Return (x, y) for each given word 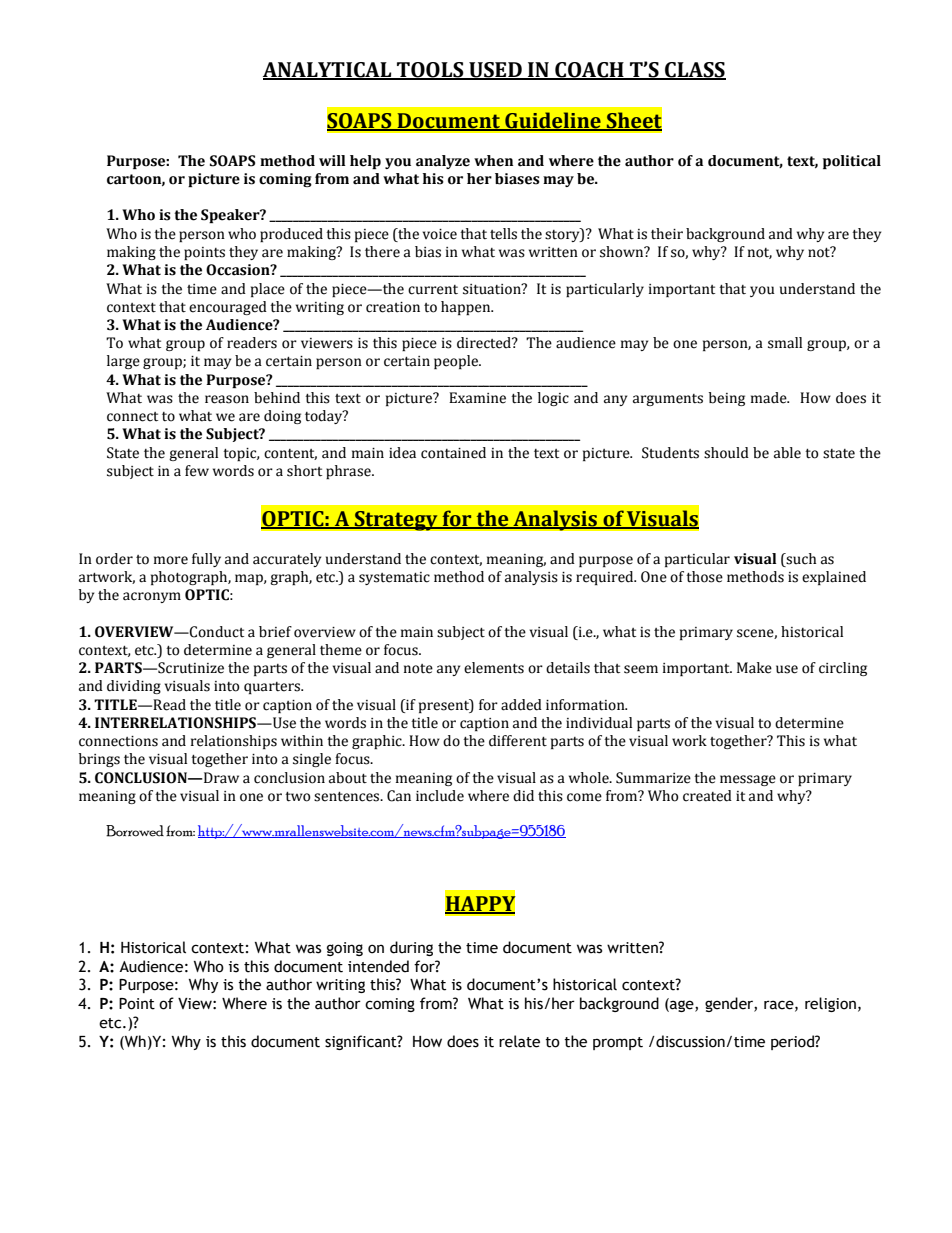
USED (495, 70)
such (800, 559)
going (345, 949)
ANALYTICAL (328, 70)
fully (206, 560)
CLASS (694, 70)
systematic (394, 578)
